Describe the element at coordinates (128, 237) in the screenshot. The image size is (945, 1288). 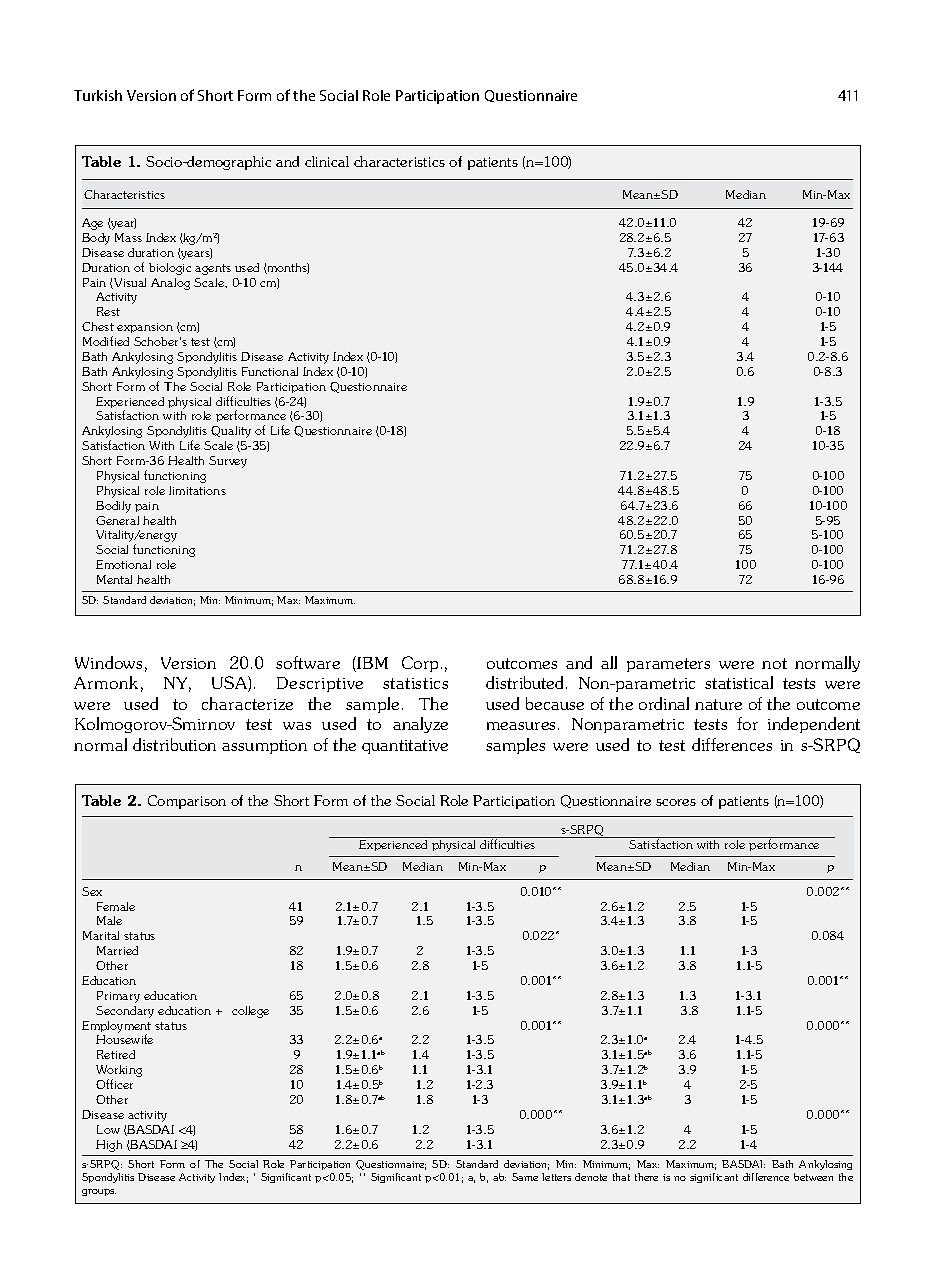
I see `Mass` at that location.
